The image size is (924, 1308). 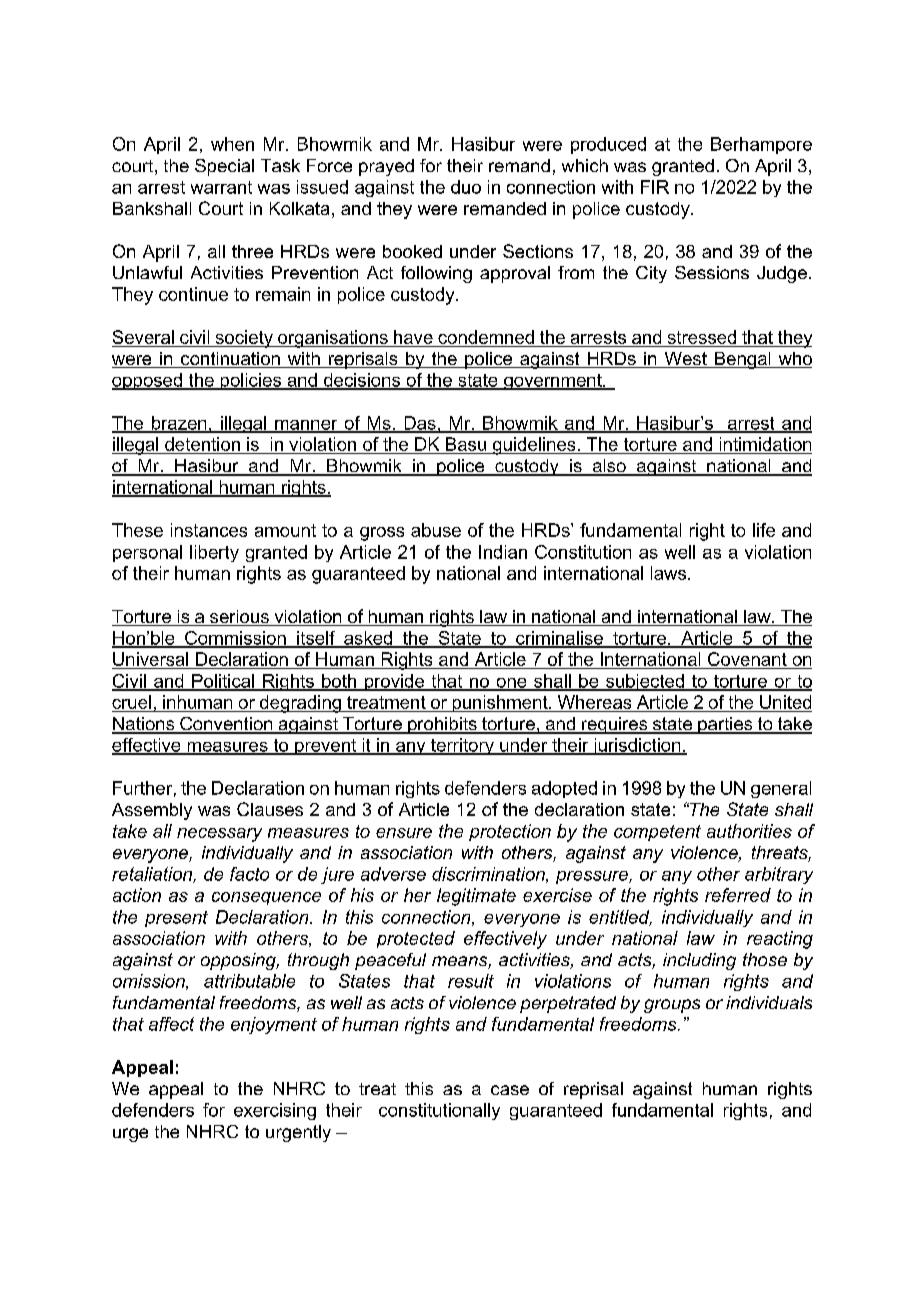 What do you see at coordinates (179, 424) in the image?
I see `brazen` at bounding box center [179, 424].
